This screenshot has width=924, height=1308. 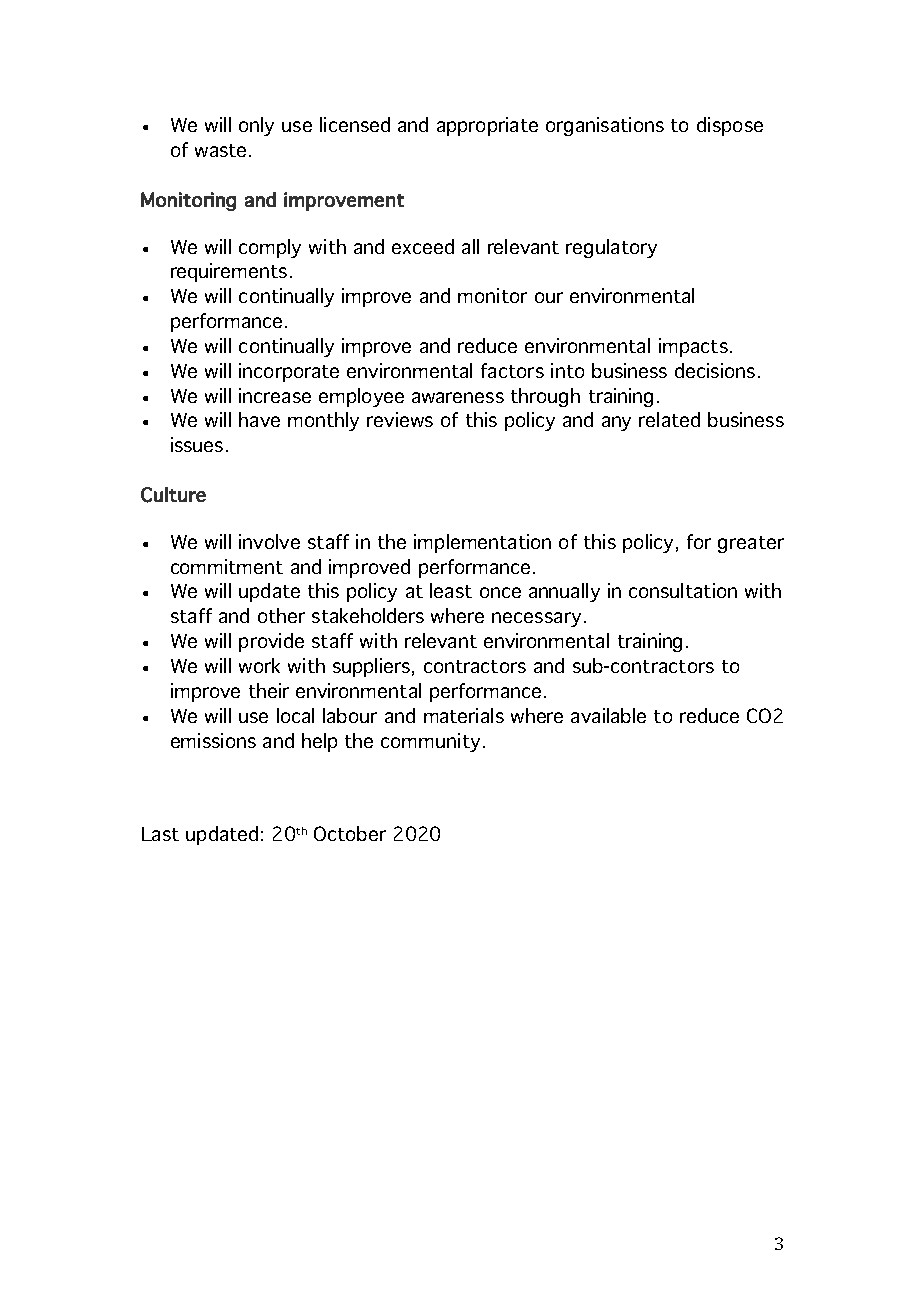 What do you see at coordinates (220, 150) in the screenshot?
I see `waste` at bounding box center [220, 150].
